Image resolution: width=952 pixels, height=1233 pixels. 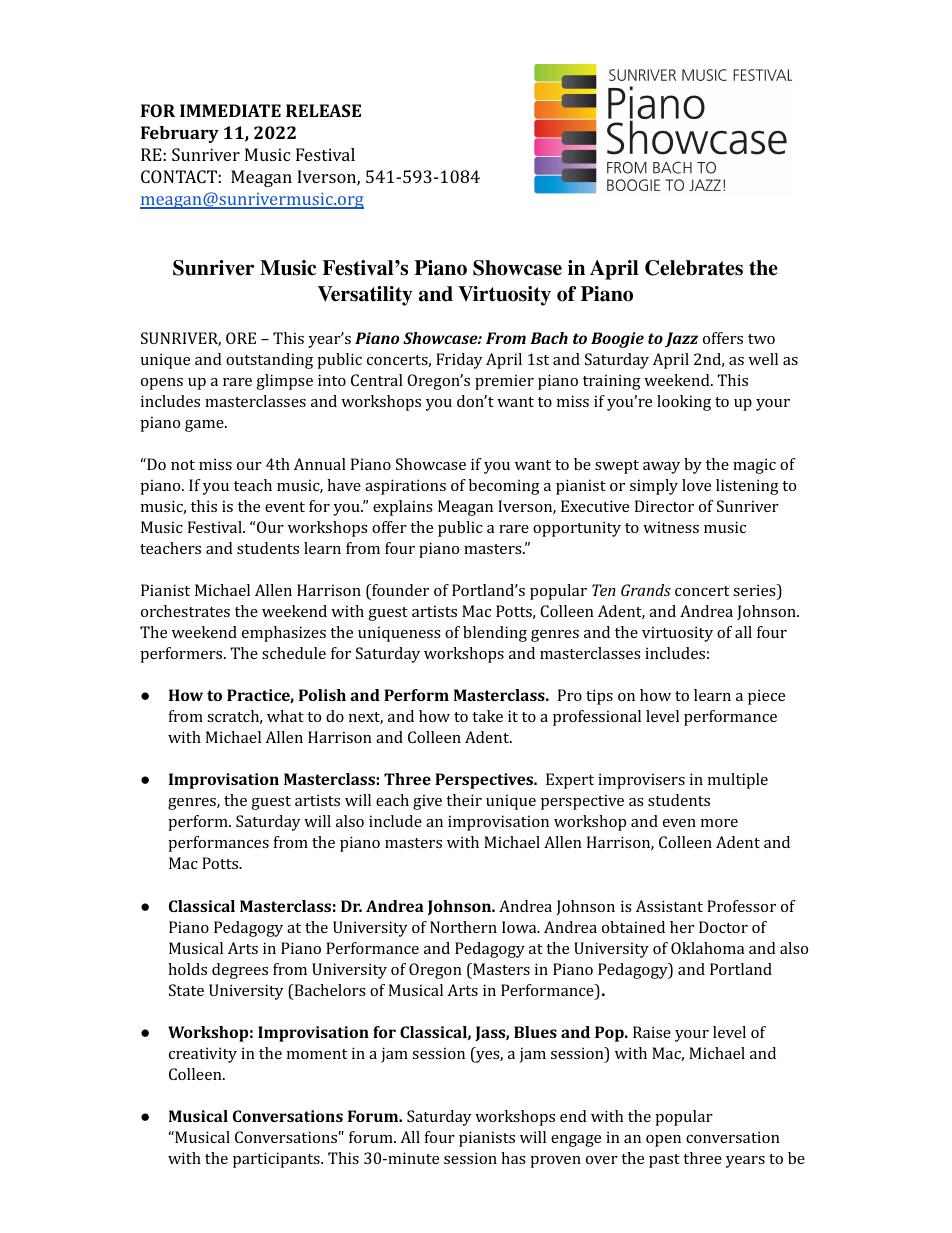 I want to click on RELEASE, so click(x=323, y=110).
